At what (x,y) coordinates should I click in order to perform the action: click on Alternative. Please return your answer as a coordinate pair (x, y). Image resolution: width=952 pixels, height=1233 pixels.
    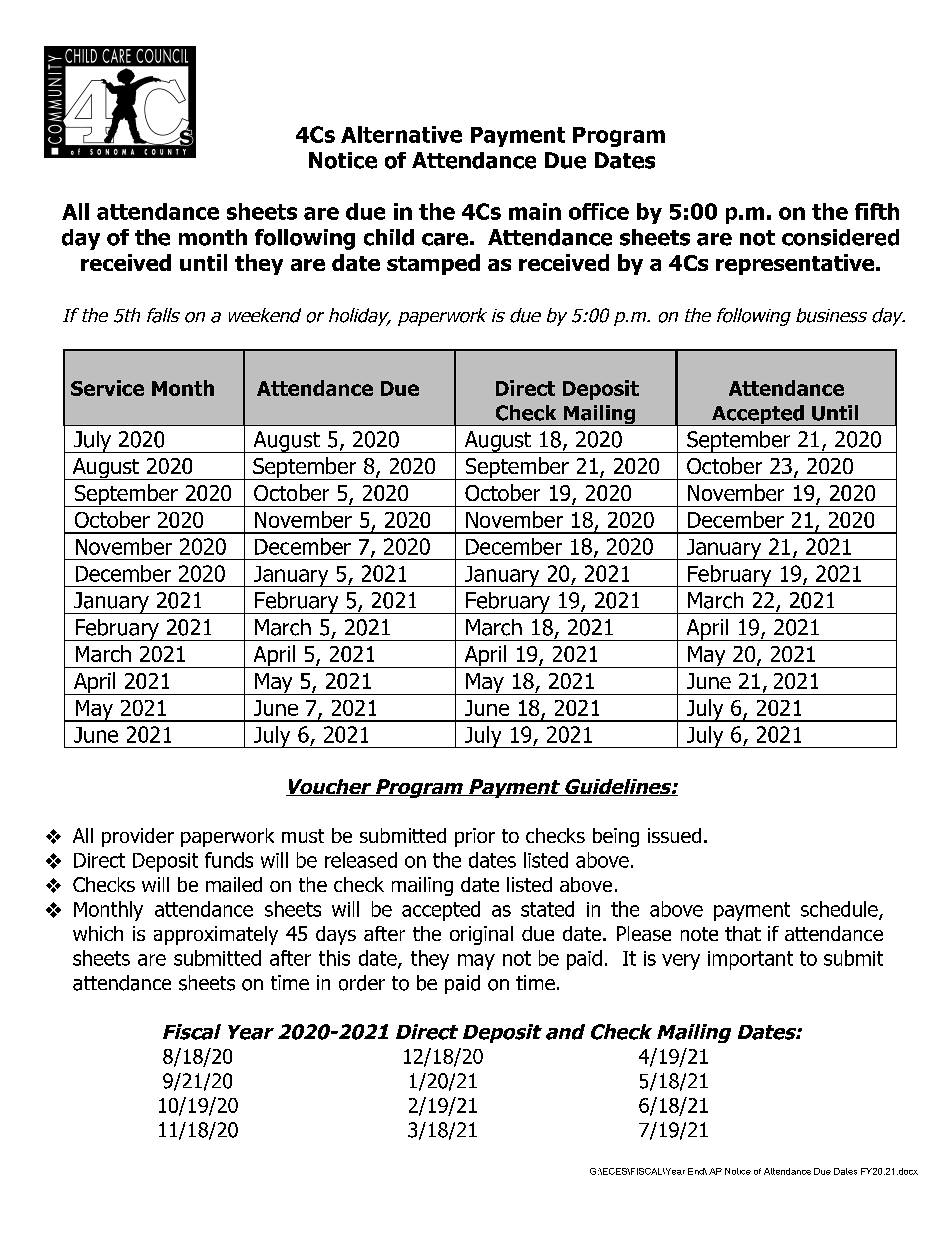
    Looking at the image, I should click on (401, 134).
